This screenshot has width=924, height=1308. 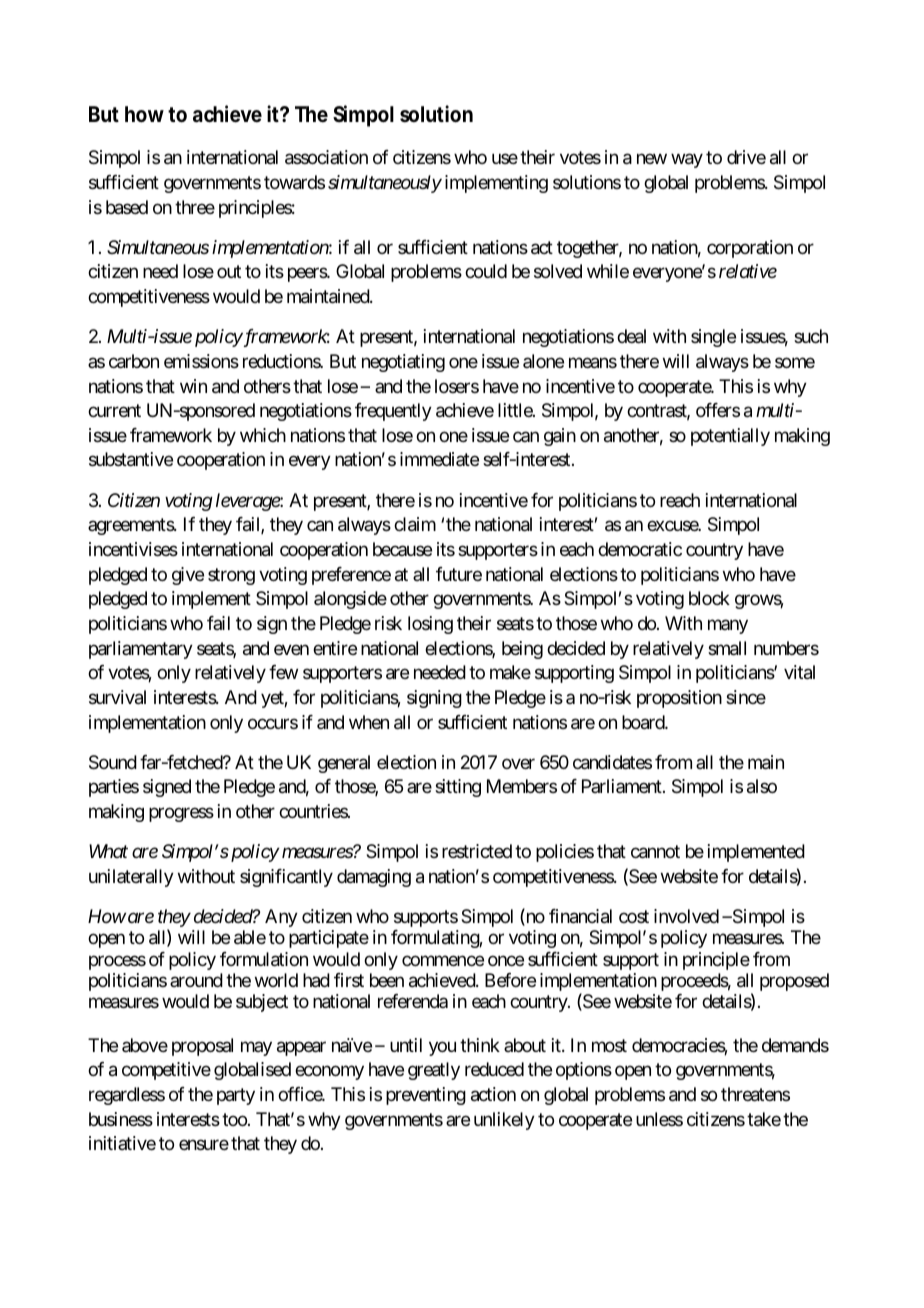 What do you see at coordinates (236, 1096) in the screenshot?
I see `party` at bounding box center [236, 1096].
